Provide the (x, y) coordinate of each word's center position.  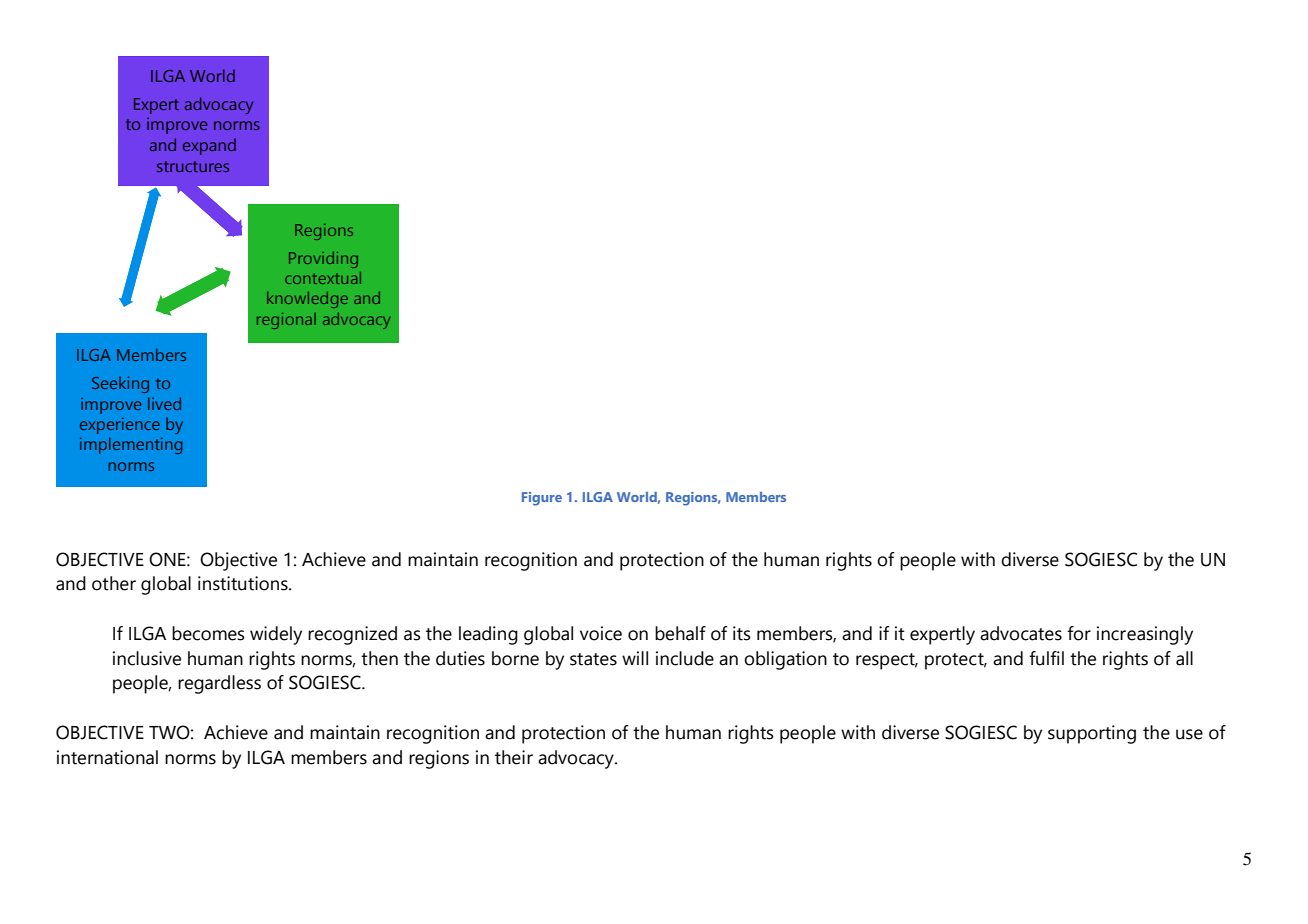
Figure (542, 499)
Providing (323, 260)
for (1079, 633)
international (107, 757)
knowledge (307, 300)
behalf (680, 633)
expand (209, 146)
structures (193, 166)
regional (286, 321)
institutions (244, 583)
